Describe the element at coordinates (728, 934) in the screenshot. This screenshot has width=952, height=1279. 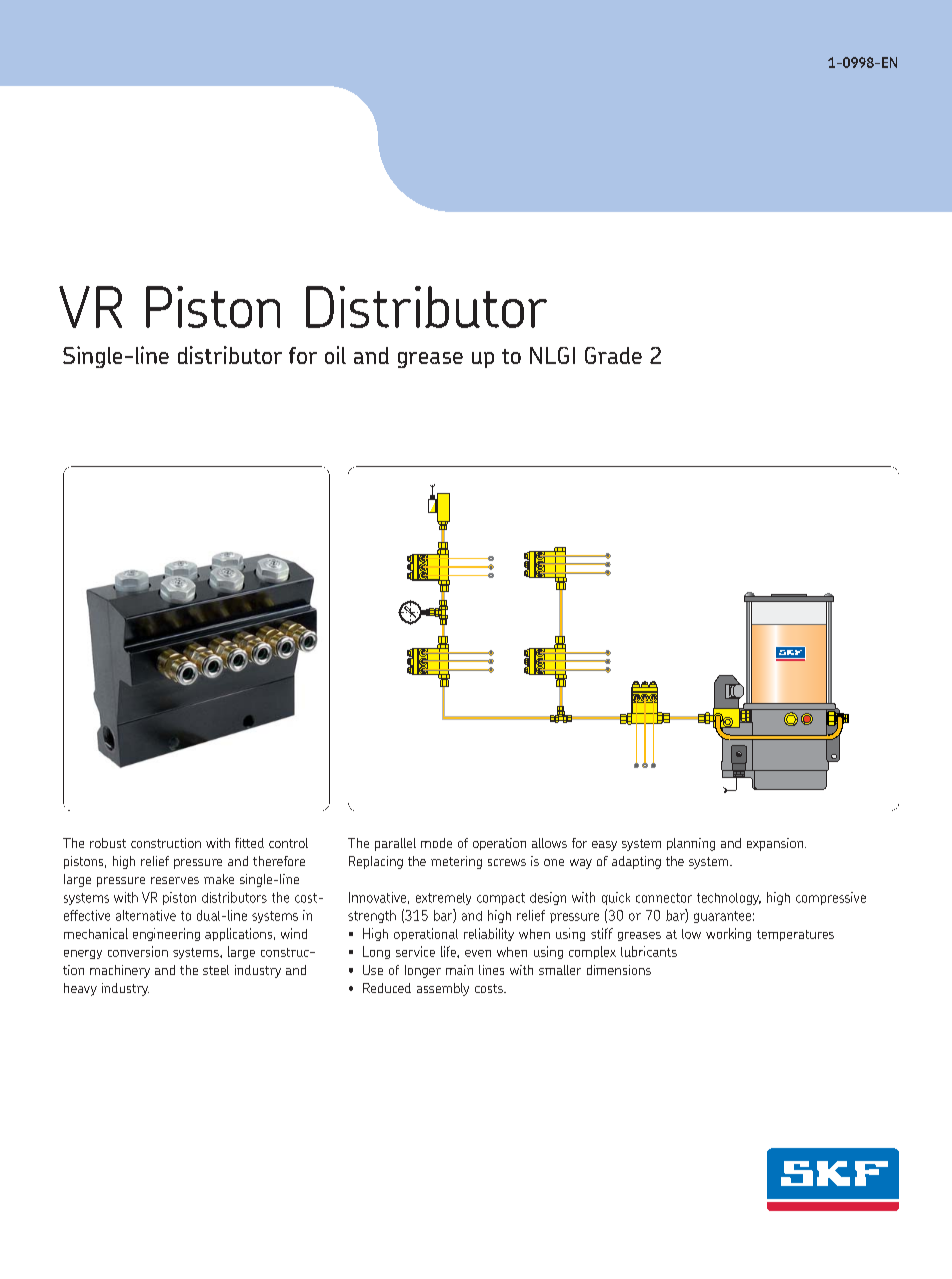
I see `working` at that location.
